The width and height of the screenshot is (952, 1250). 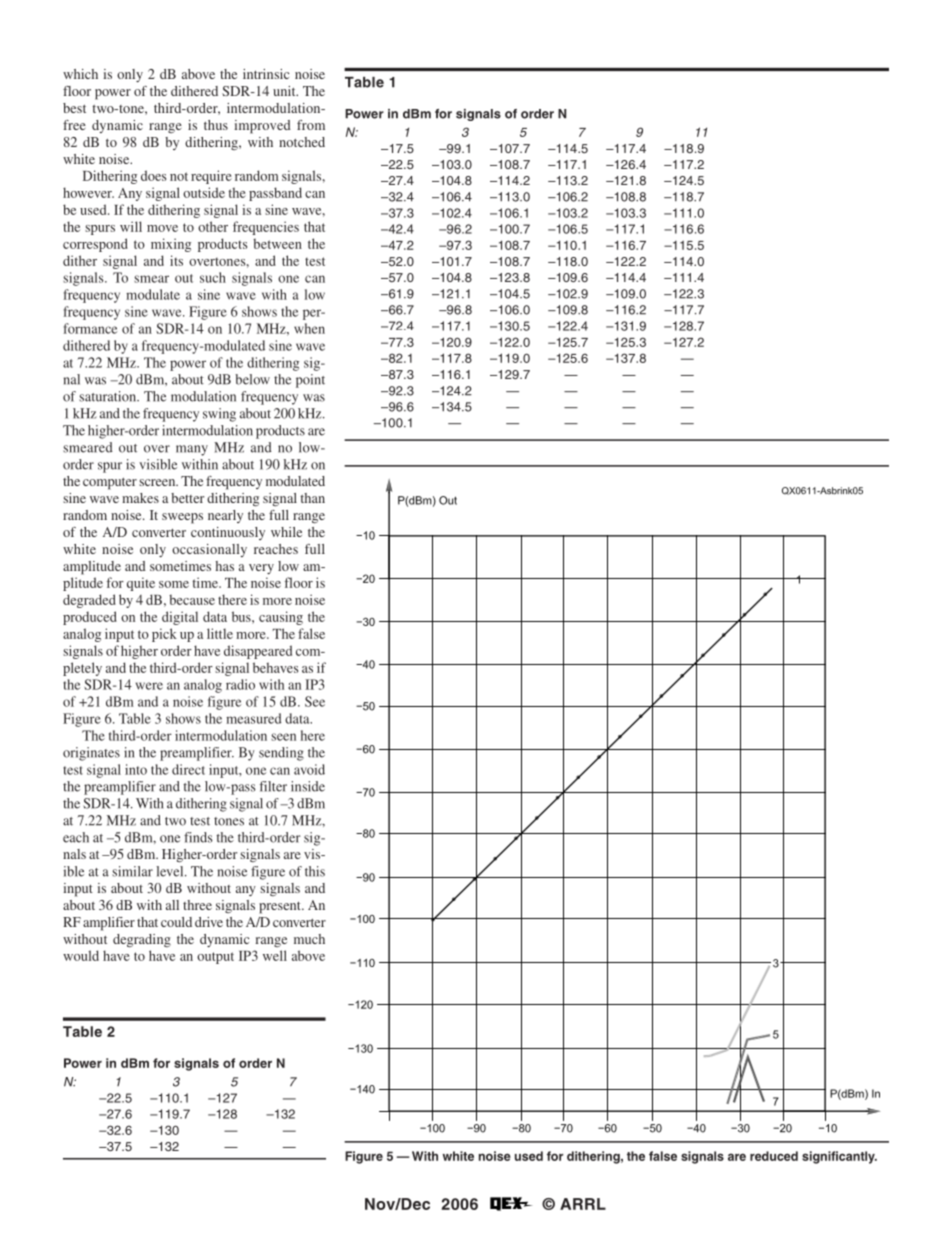 What do you see at coordinates (313, 498) in the screenshot?
I see `than` at bounding box center [313, 498].
